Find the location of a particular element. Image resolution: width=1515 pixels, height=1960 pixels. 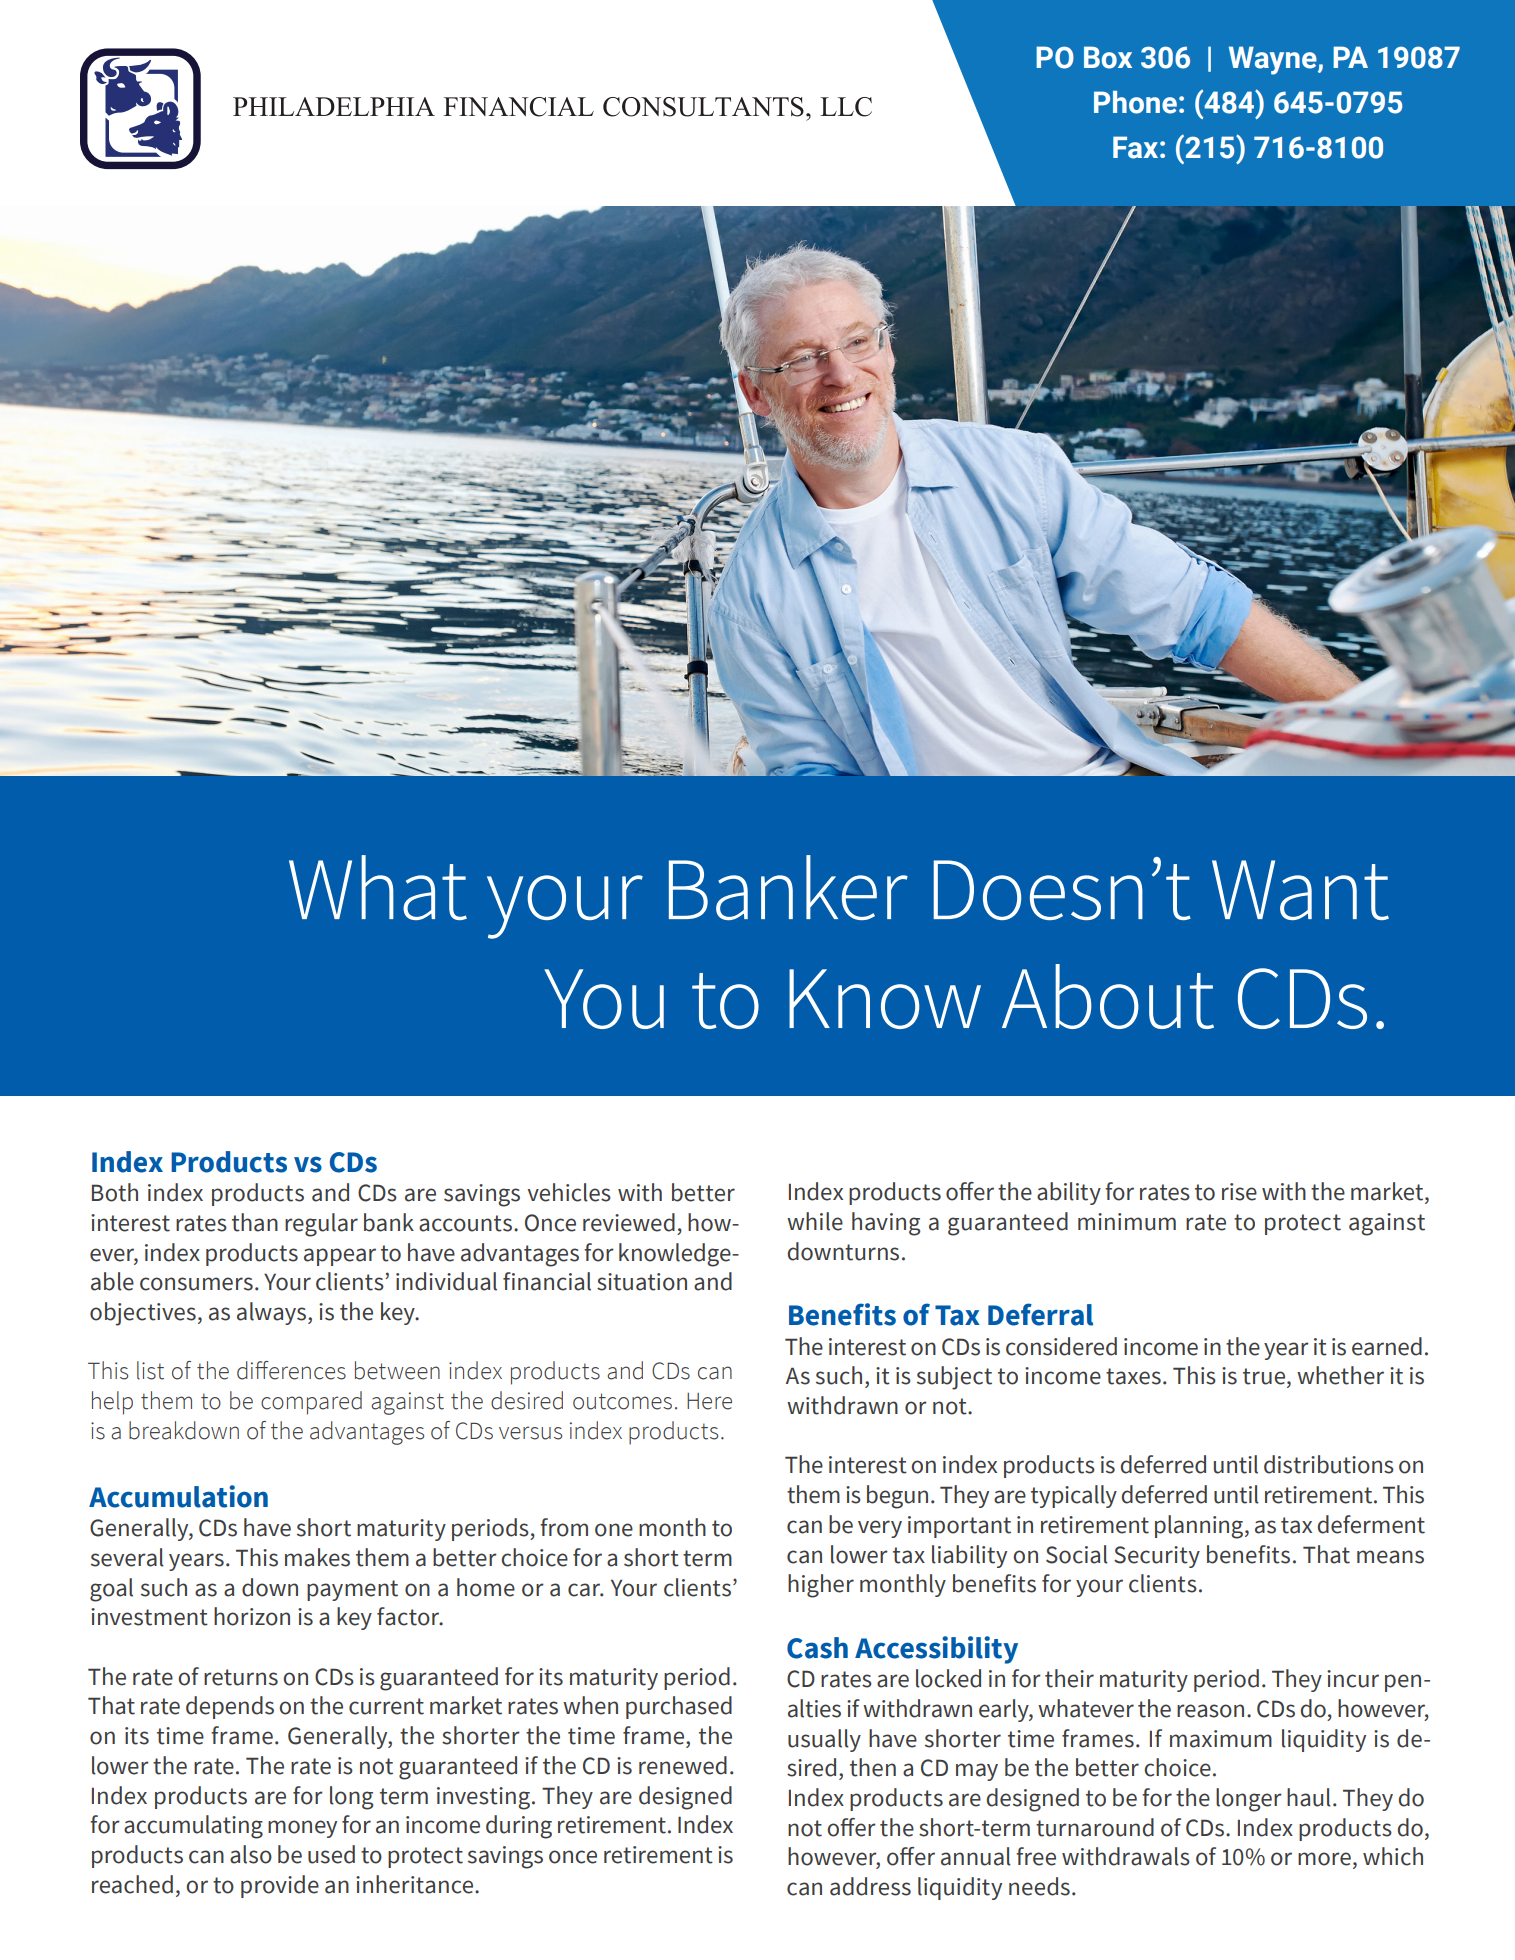

Wayne is located at coordinates (1274, 60).
